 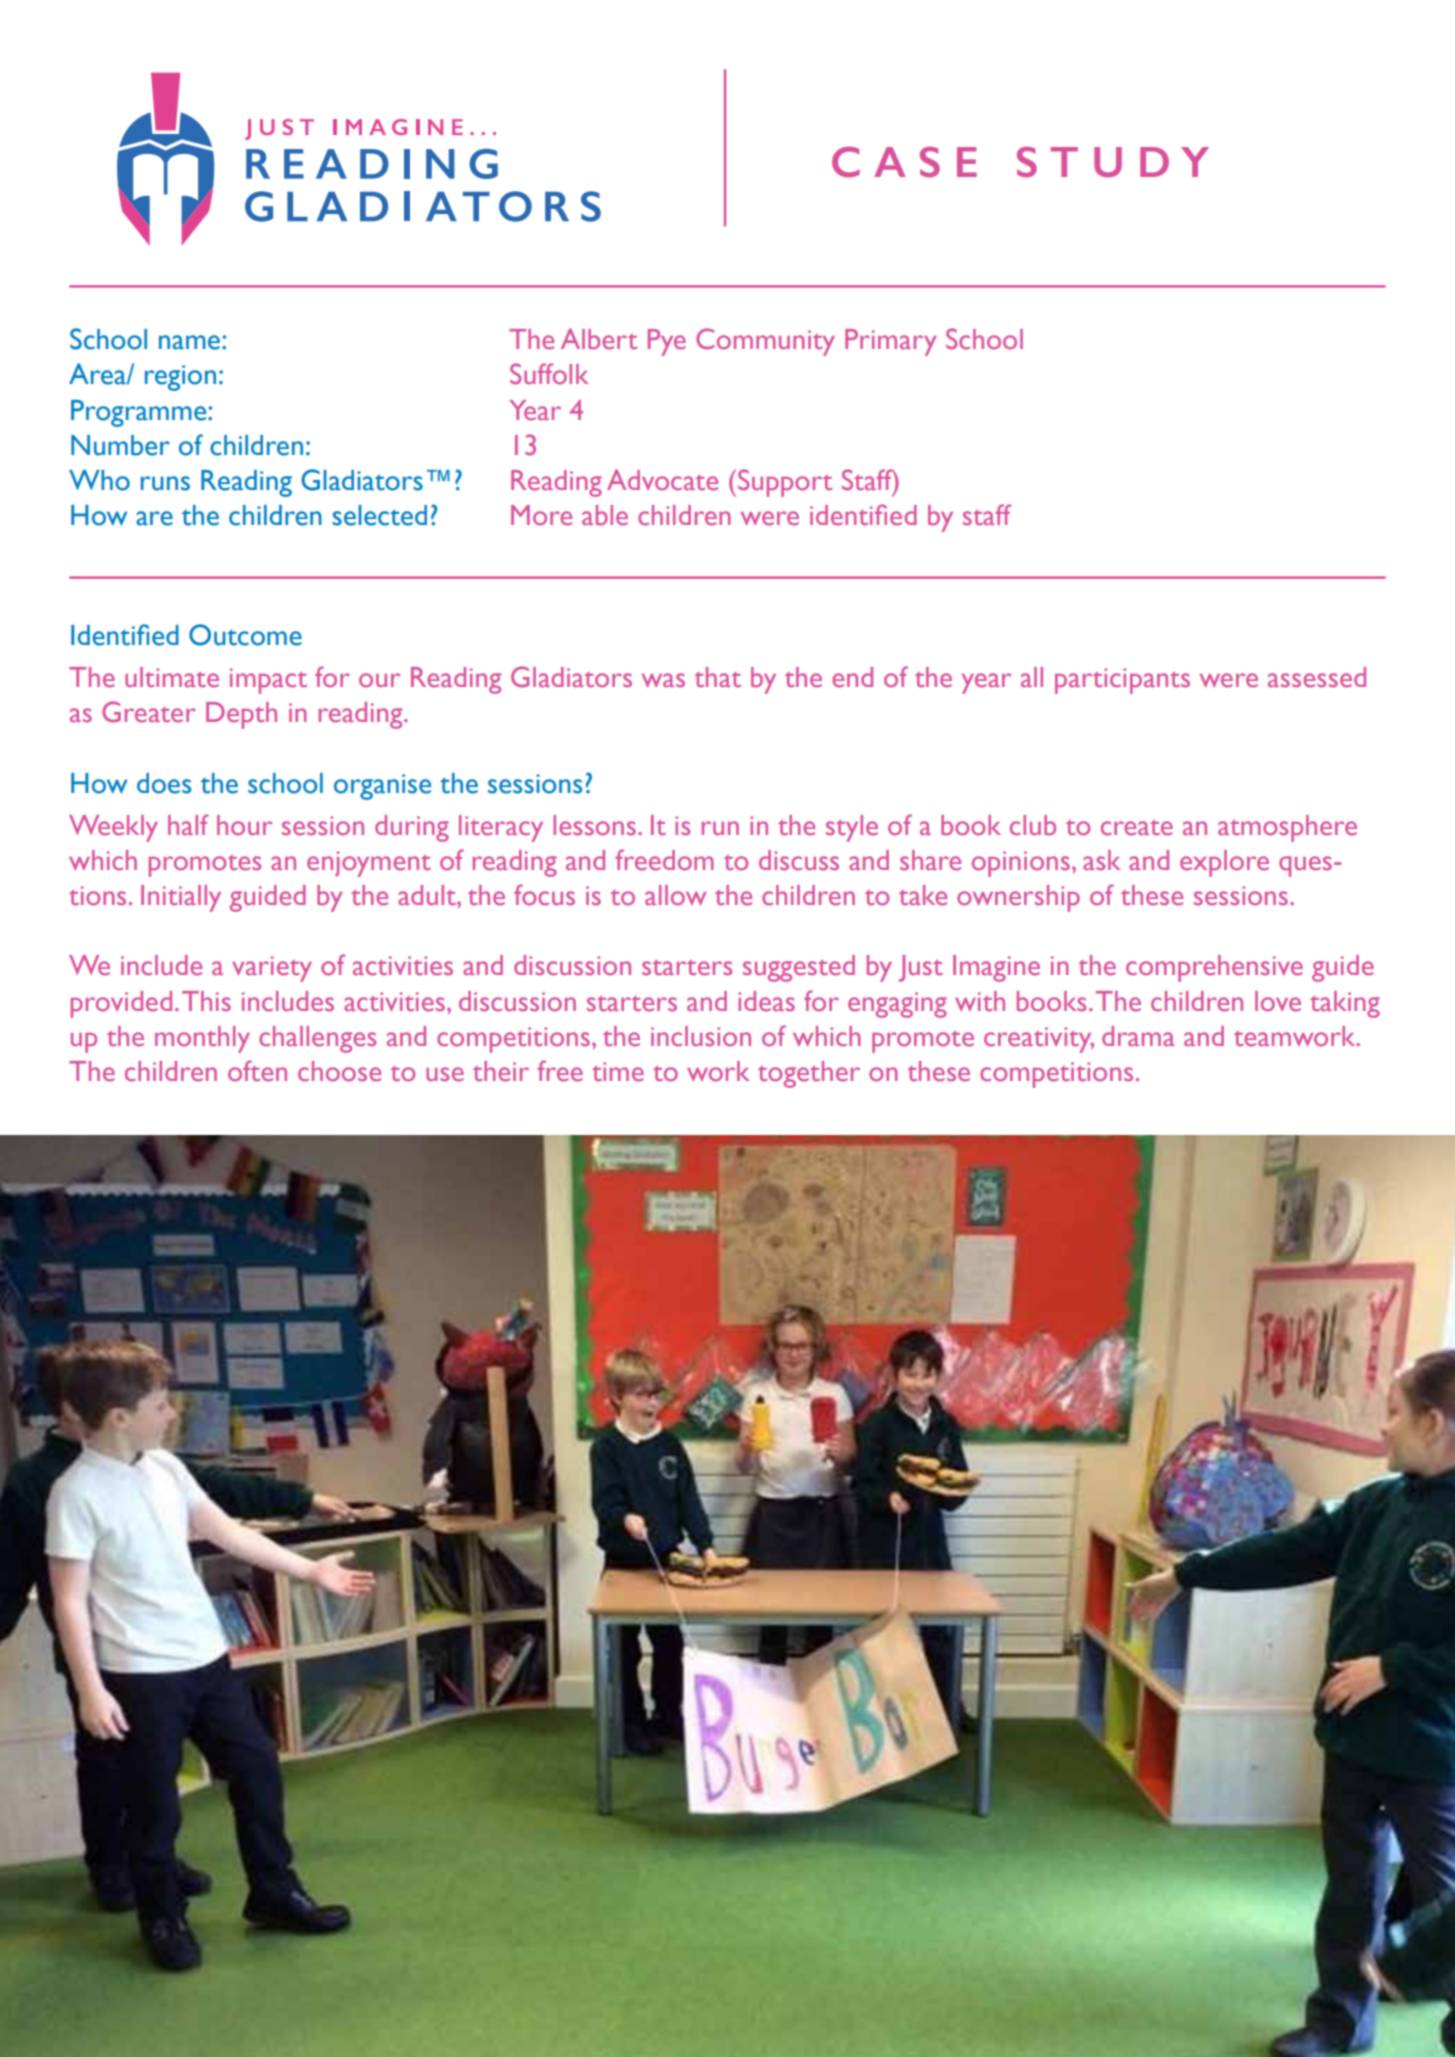 What do you see at coordinates (180, 378) in the page?
I see `region` at bounding box center [180, 378].
